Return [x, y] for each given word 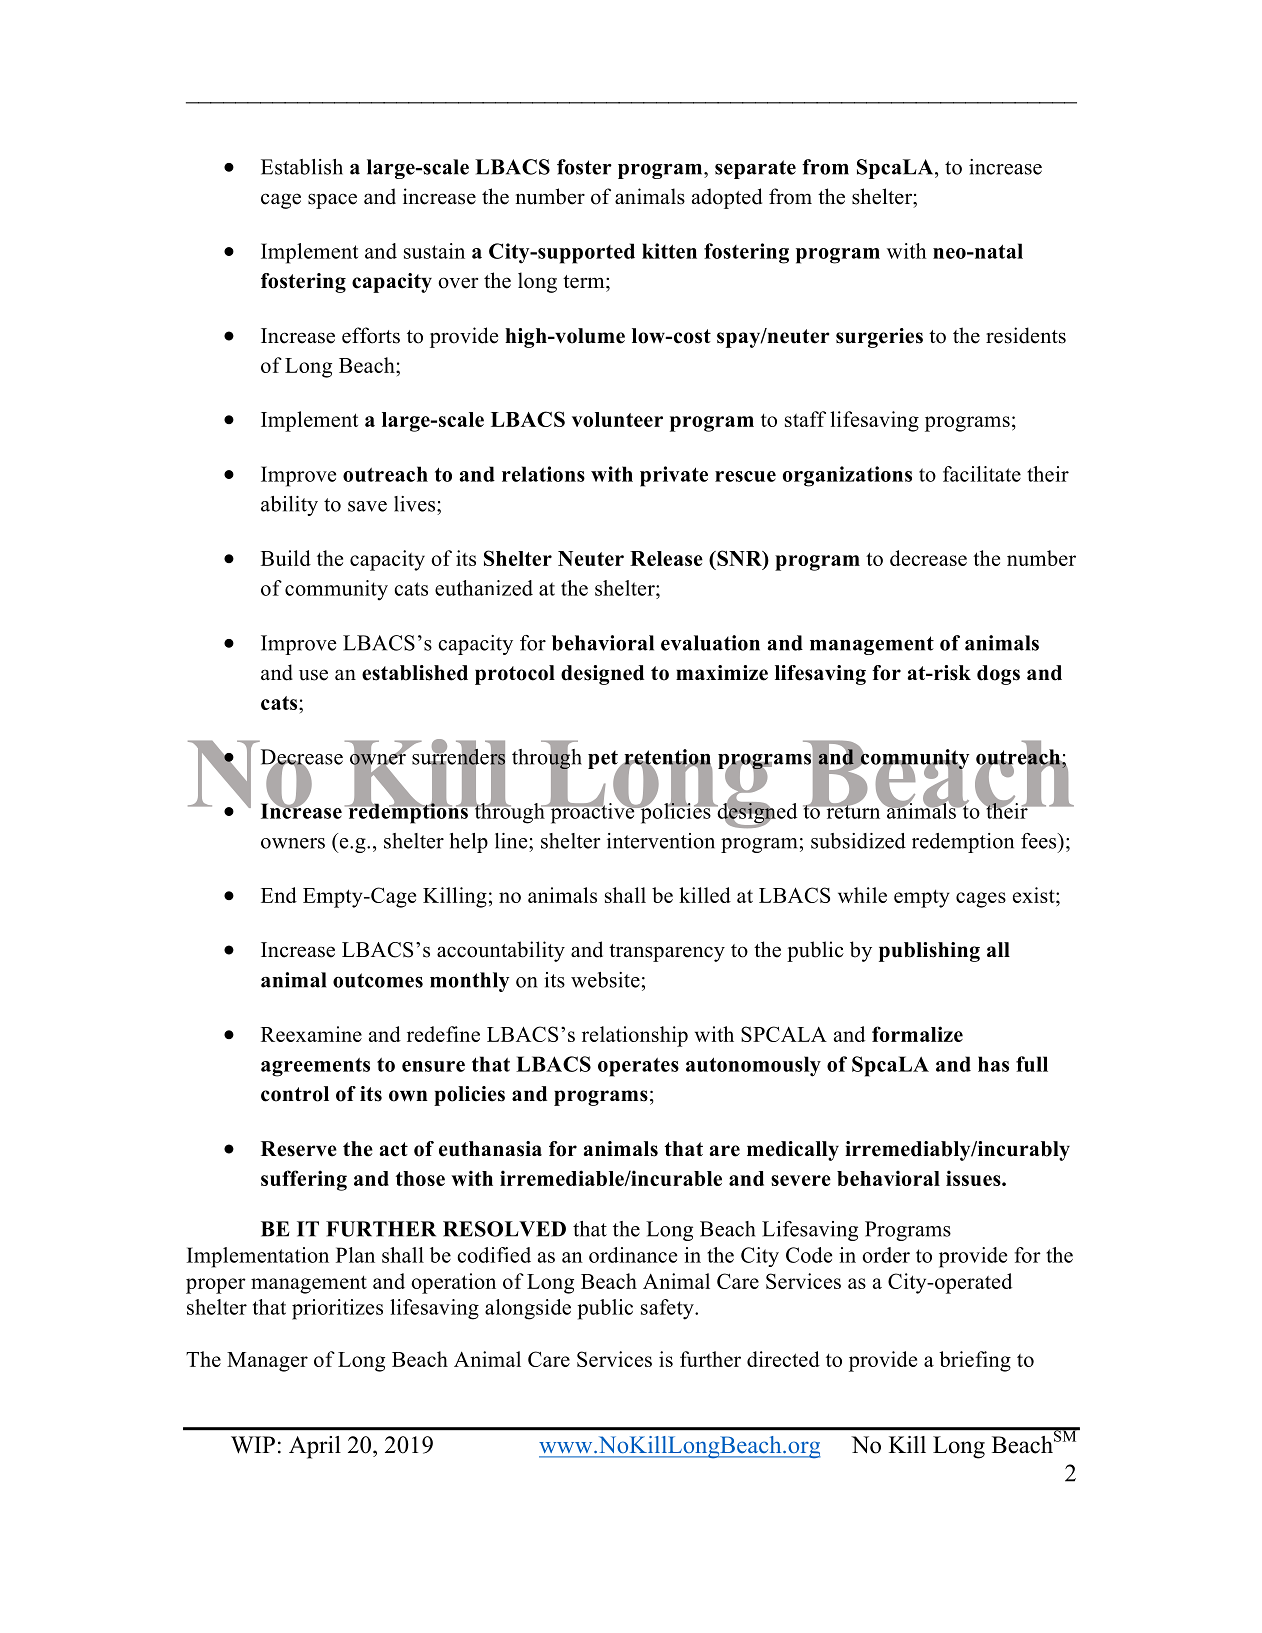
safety [668, 1309]
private [674, 476]
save [367, 506]
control [295, 1094]
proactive [592, 812]
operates [638, 1067]
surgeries [879, 338]
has [993, 1064]
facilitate [982, 474]
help [469, 843]
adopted [727, 198]
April [315, 1447]
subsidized [858, 841]
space [332, 201]
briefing [975, 1361]
